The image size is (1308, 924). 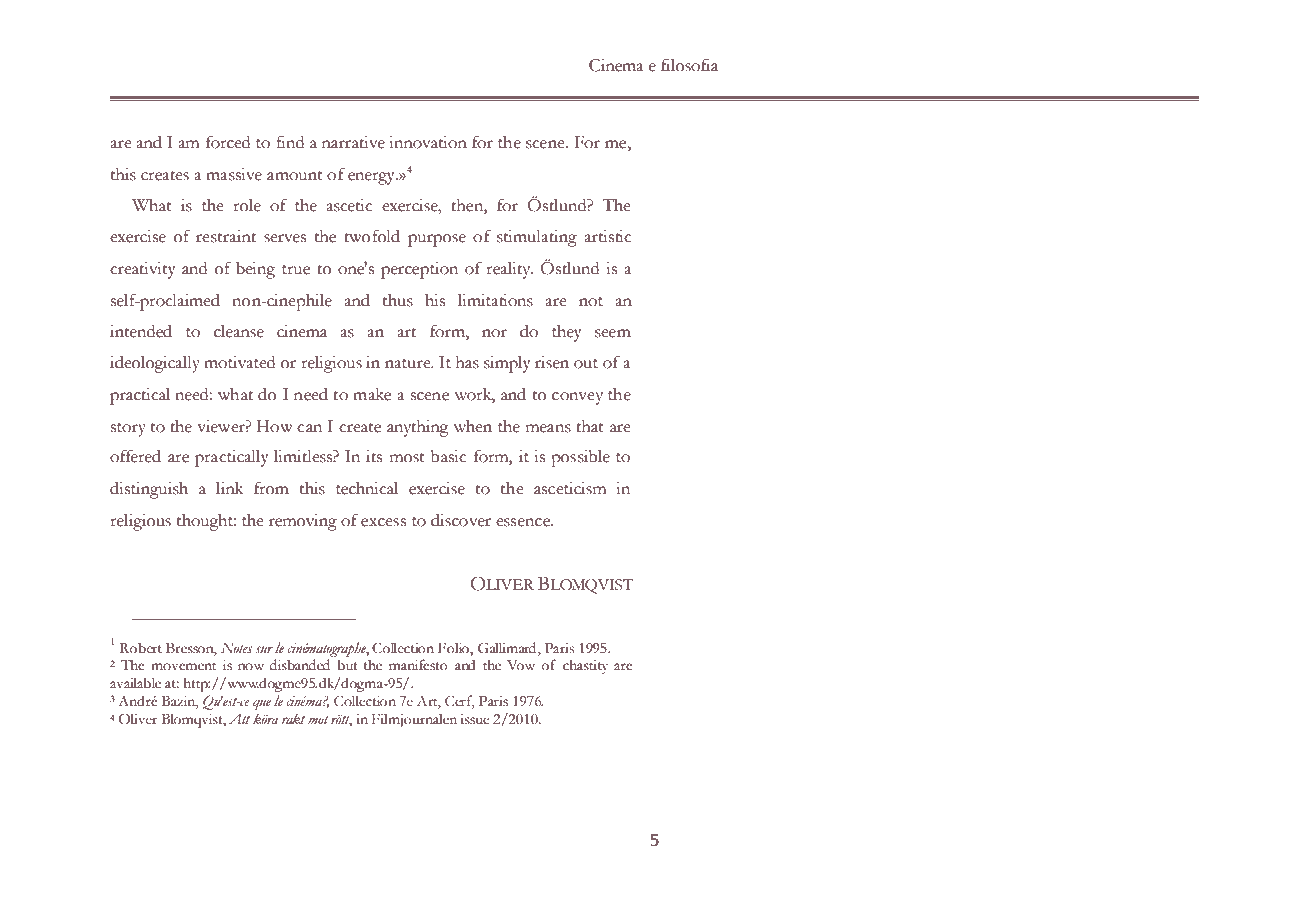 I want to click on its, so click(x=374, y=456).
